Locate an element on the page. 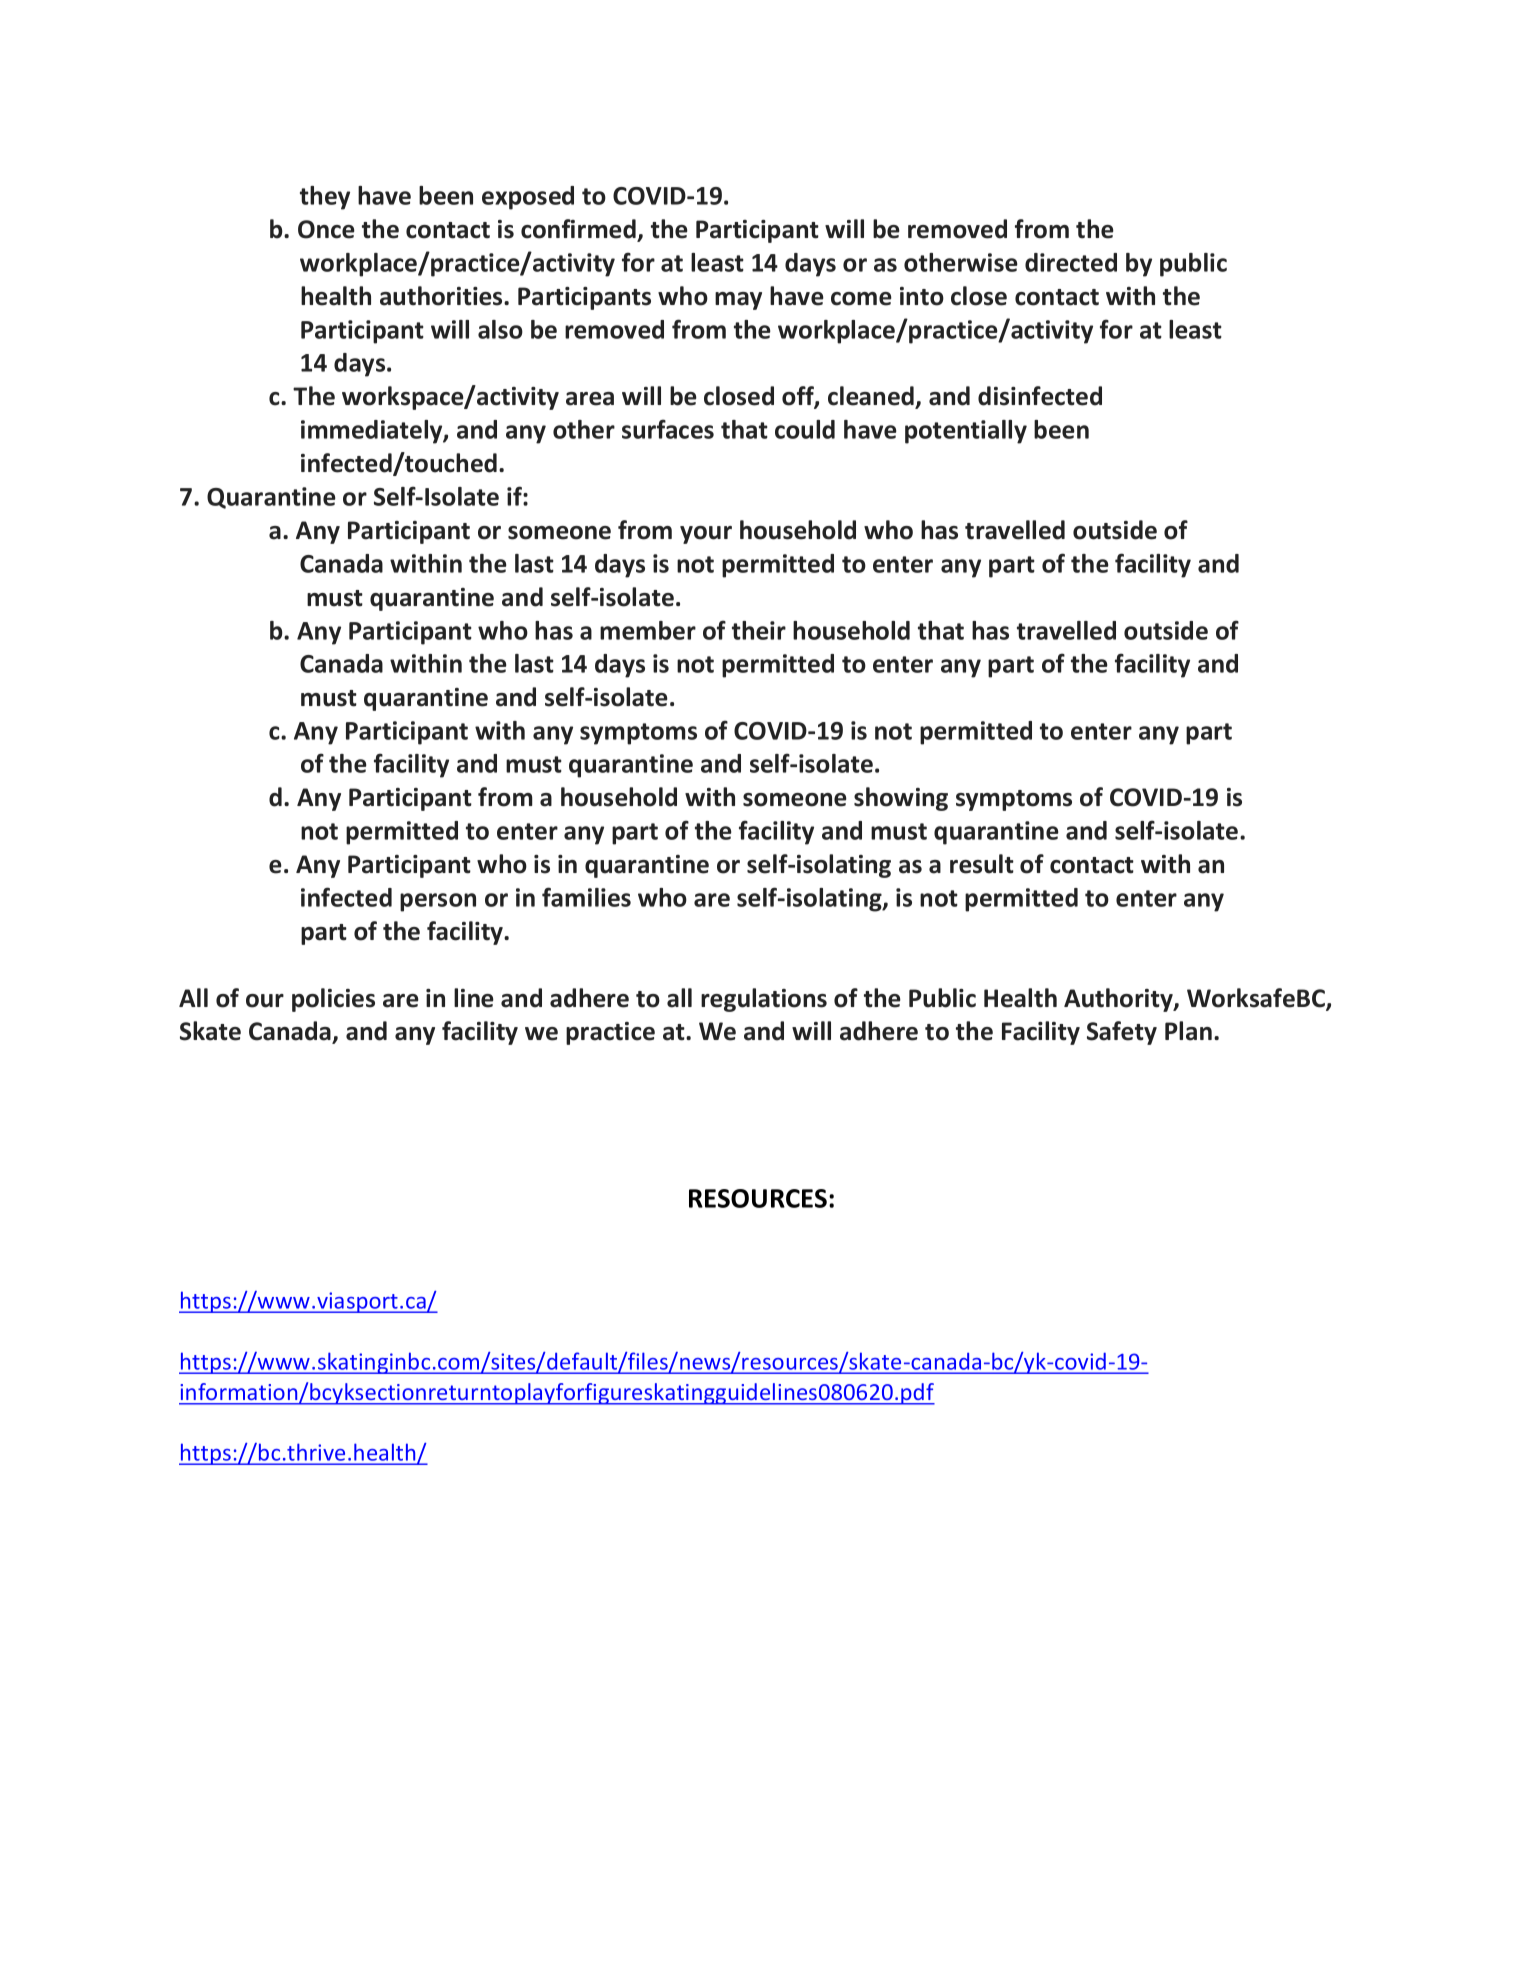  showing is located at coordinates (901, 799).
